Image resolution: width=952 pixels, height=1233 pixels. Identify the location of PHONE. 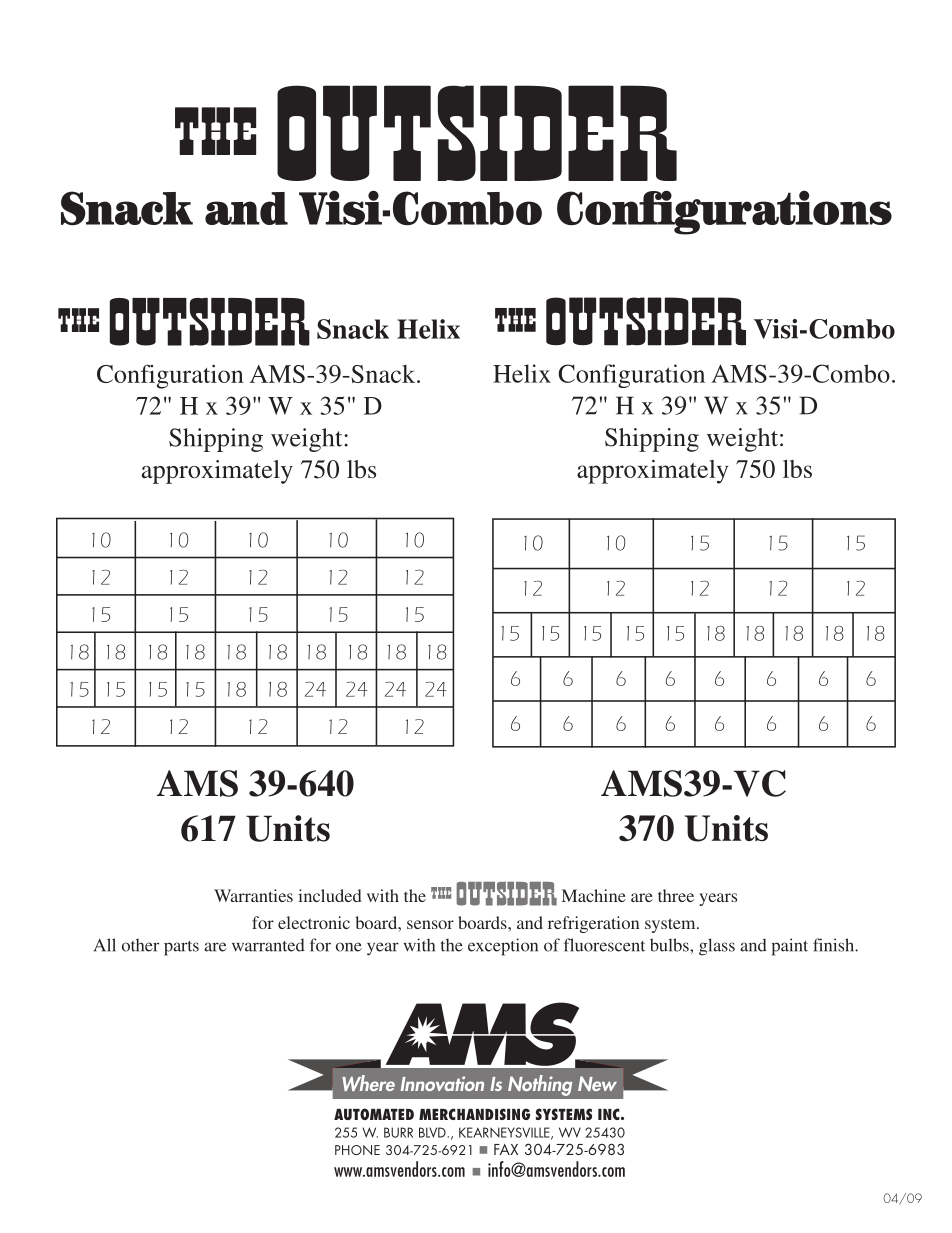
(357, 1150).
